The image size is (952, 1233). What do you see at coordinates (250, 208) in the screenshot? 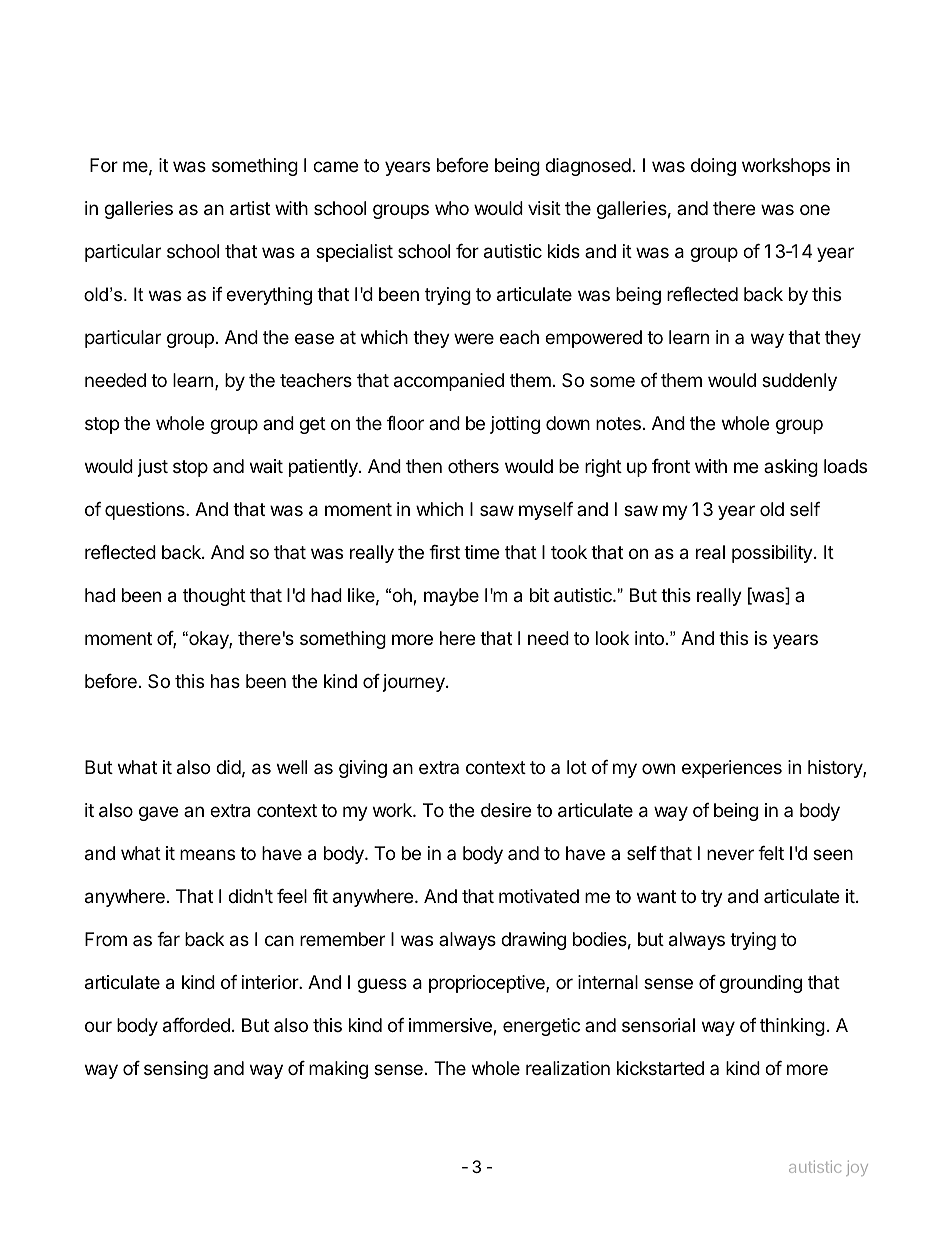
I see `artist` at bounding box center [250, 208].
